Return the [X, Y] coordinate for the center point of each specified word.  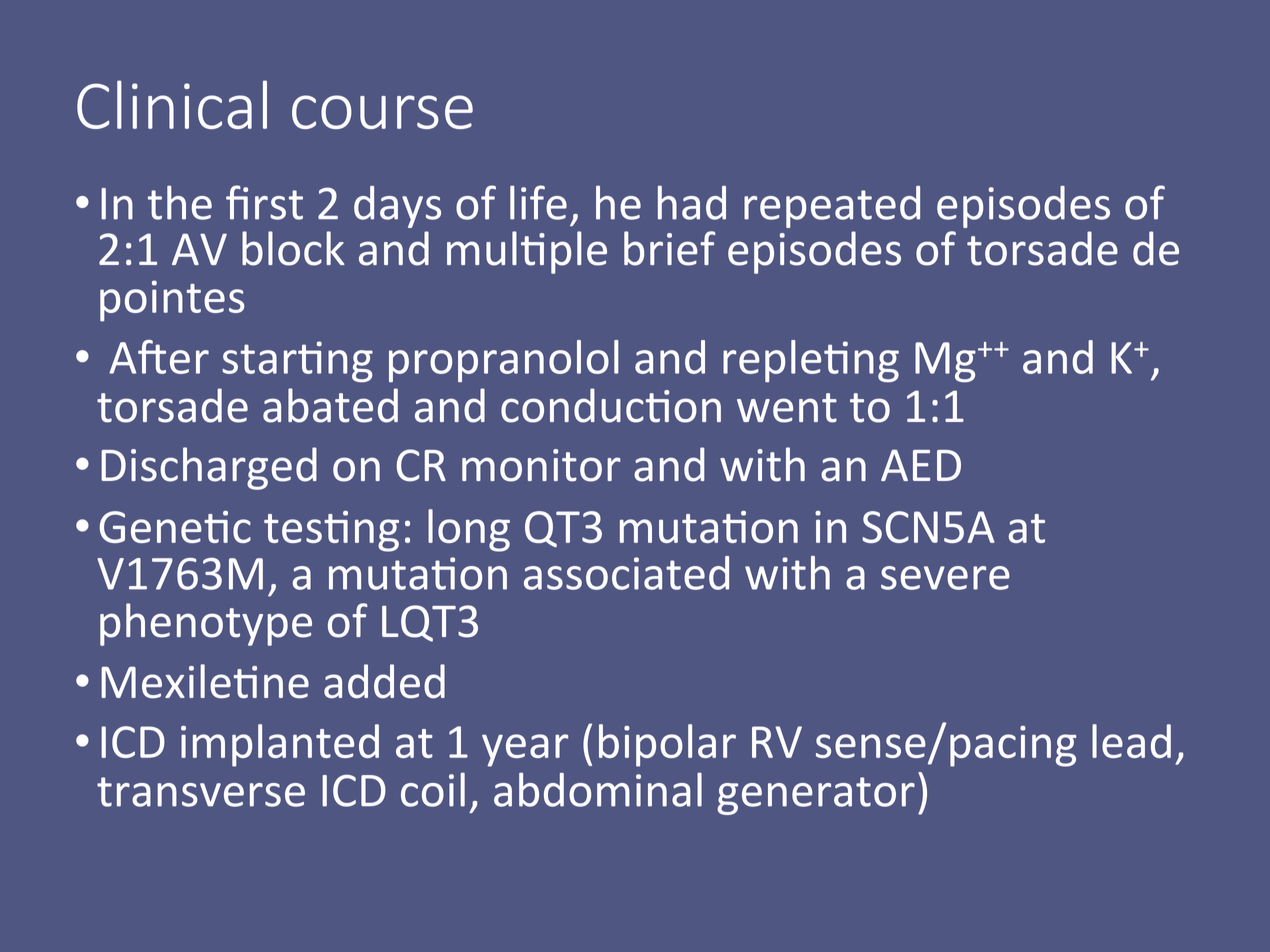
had [692, 202]
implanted [280, 745]
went [787, 408]
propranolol [504, 361]
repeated [832, 207]
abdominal [598, 789]
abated [330, 405]
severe [945, 578]
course [382, 112]
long [469, 530]
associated [626, 573]
